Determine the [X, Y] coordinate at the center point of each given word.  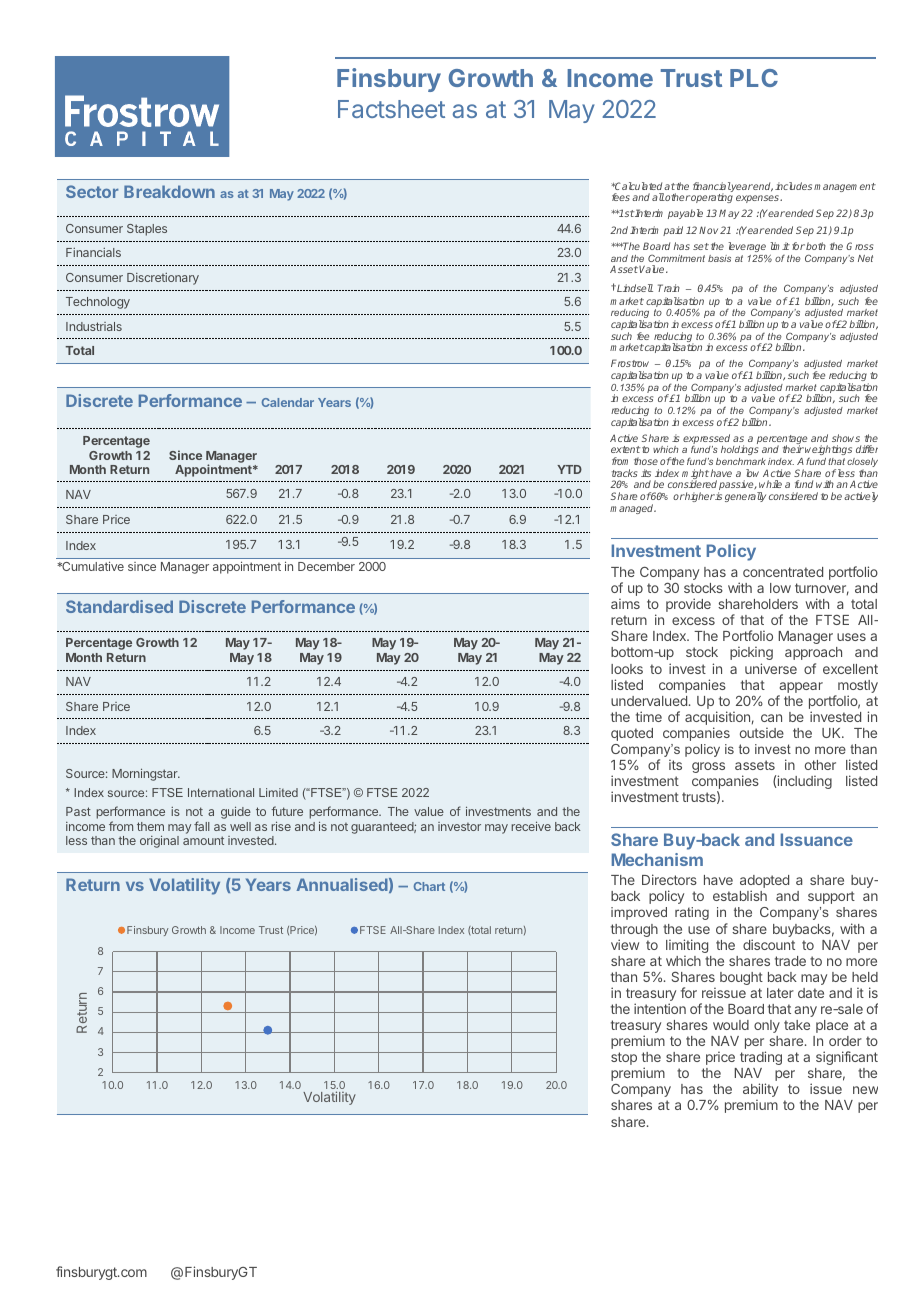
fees [621, 197]
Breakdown [169, 191]
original [159, 841]
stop [624, 1058]
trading [761, 1058]
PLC [754, 78]
